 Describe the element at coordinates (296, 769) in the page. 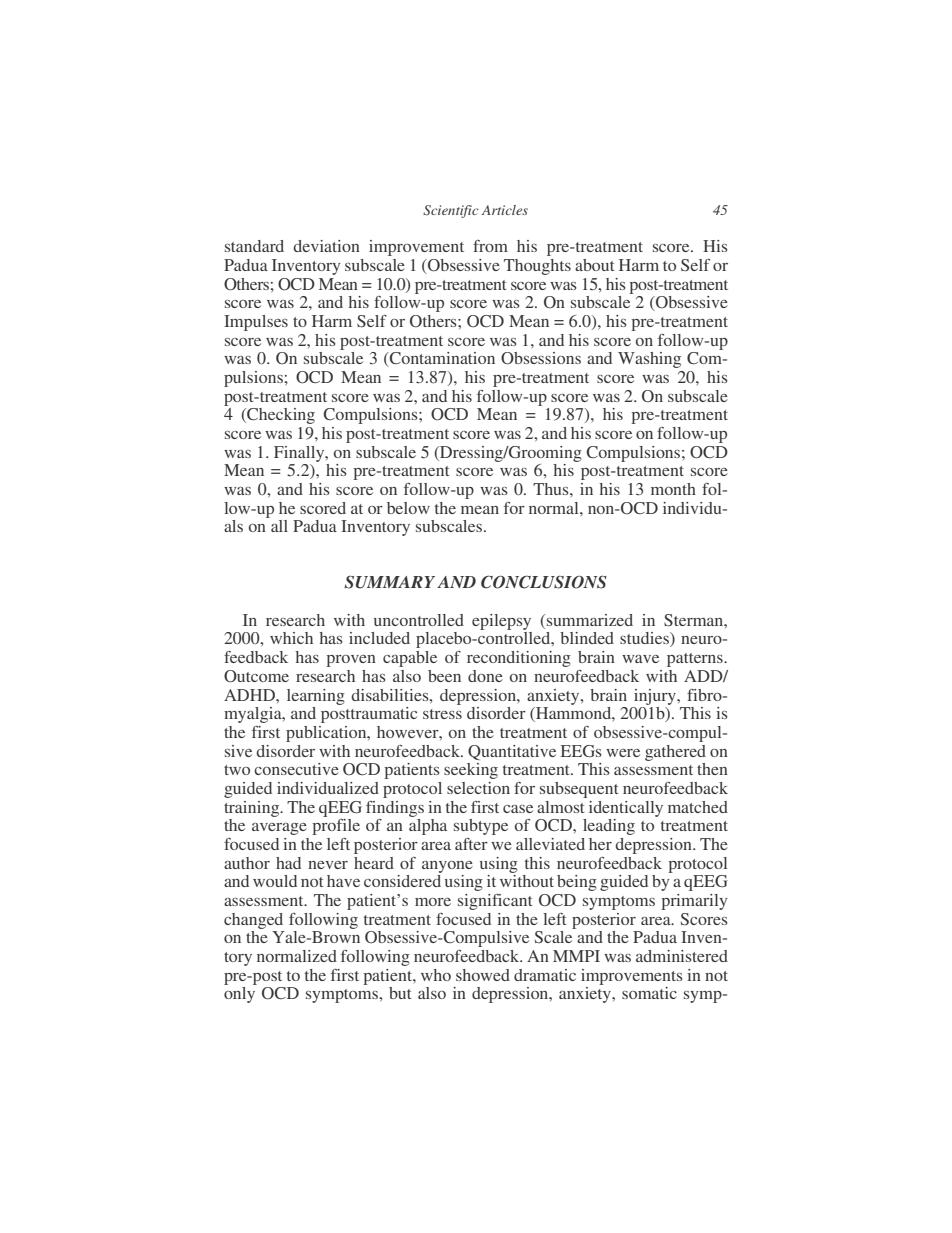

I see `consecutive` at that location.
